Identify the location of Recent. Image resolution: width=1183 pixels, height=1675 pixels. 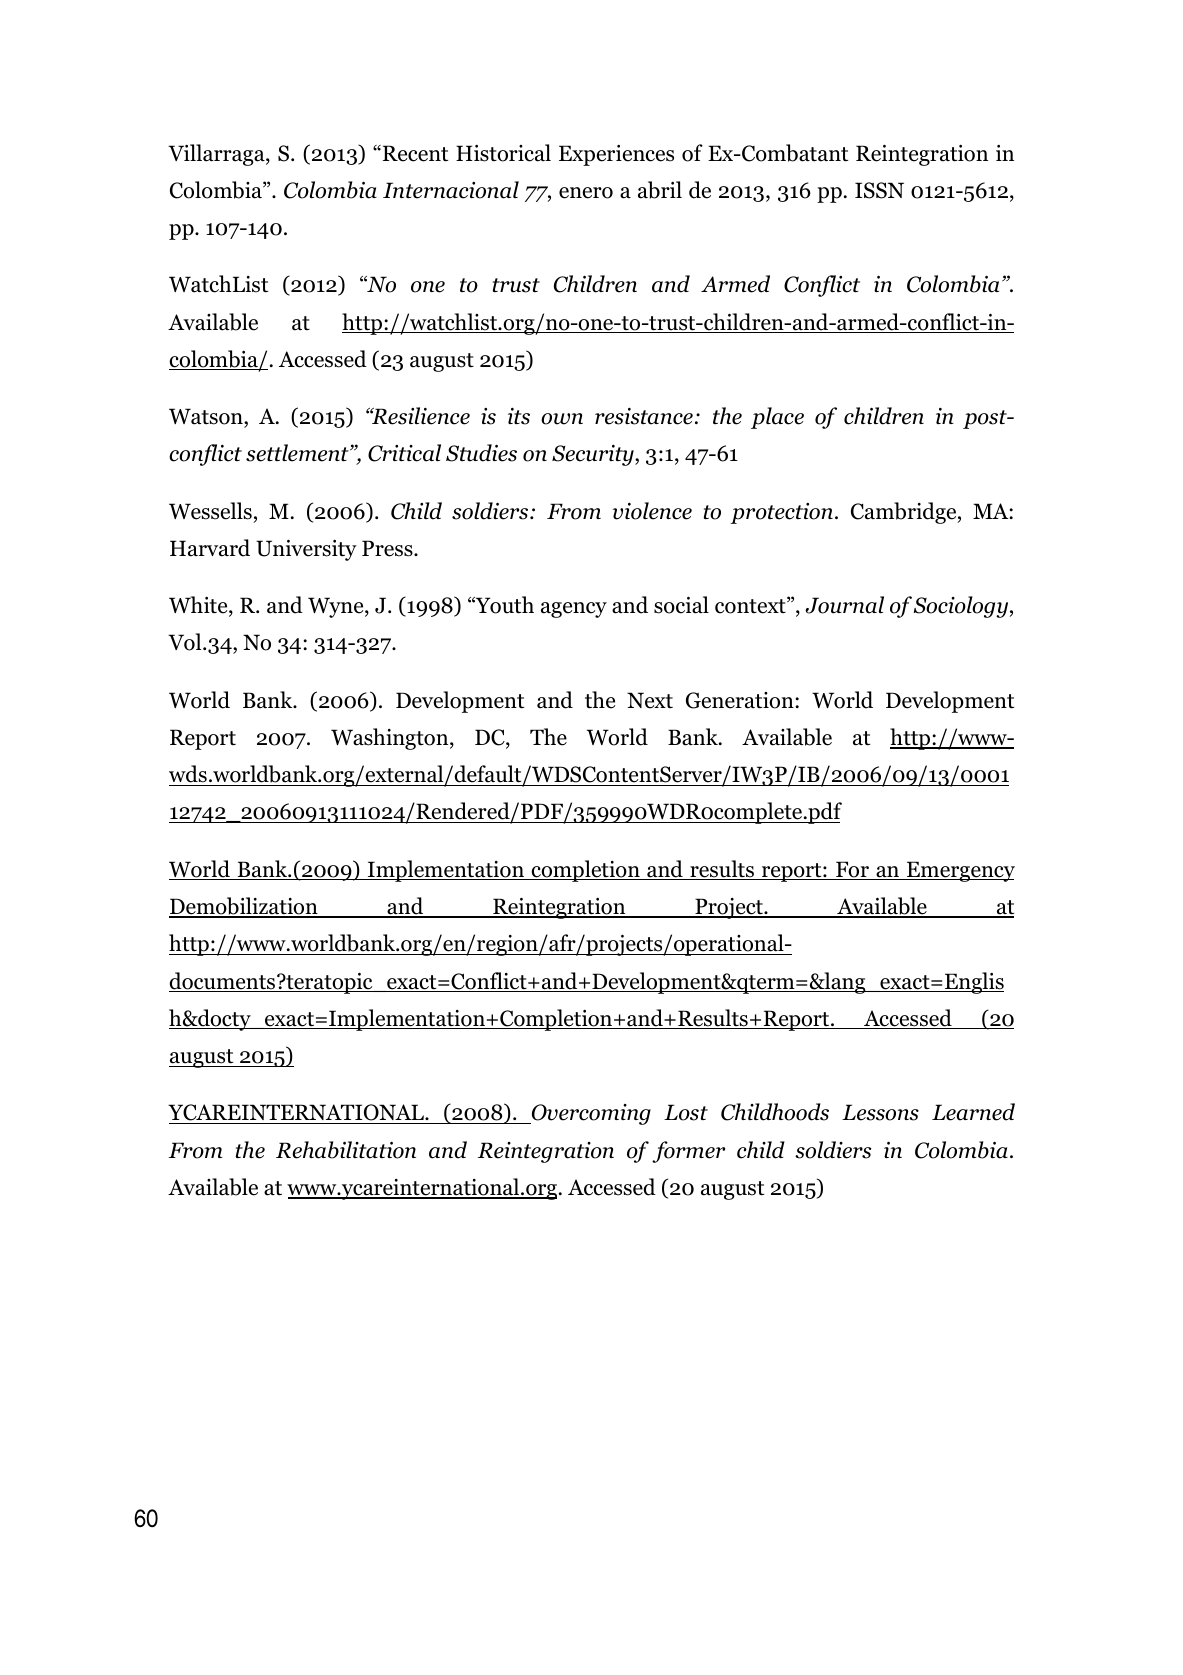
(414, 153).
